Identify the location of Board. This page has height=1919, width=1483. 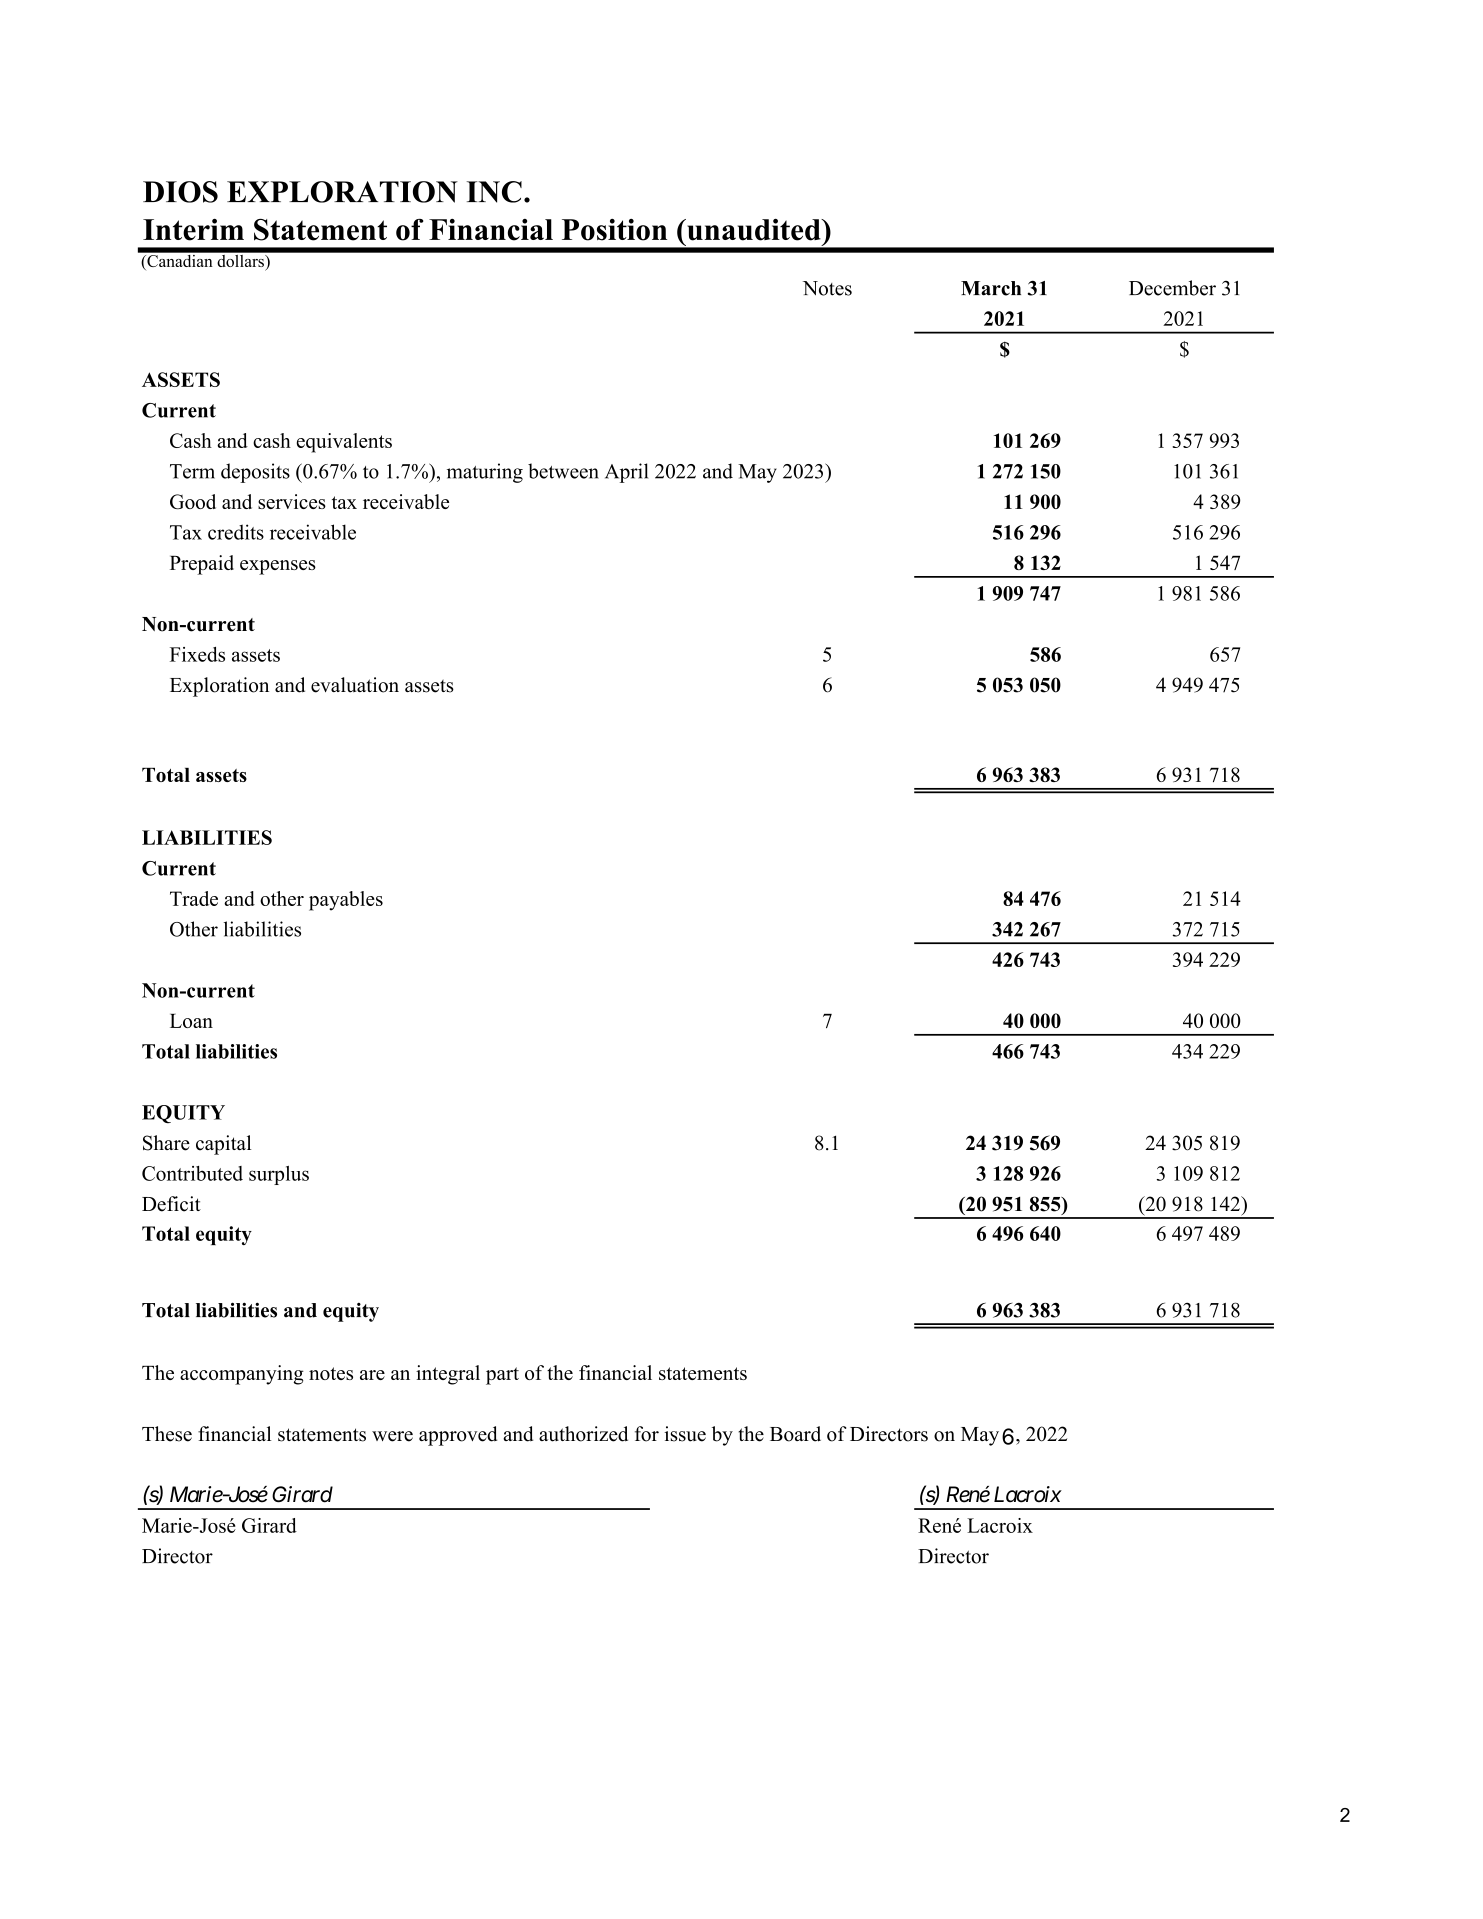
(795, 1434).
